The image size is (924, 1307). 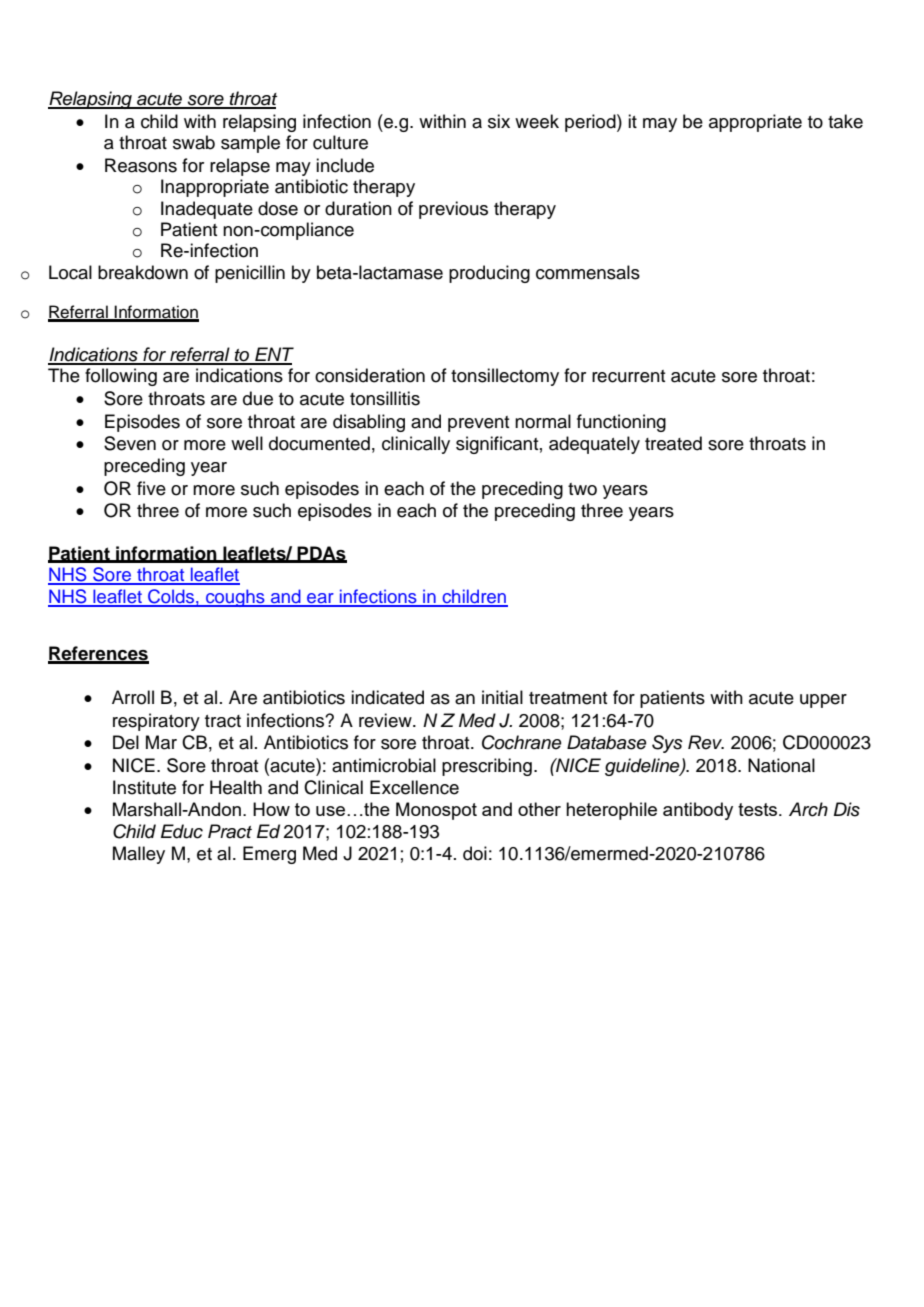 I want to click on upper, so click(x=823, y=701).
